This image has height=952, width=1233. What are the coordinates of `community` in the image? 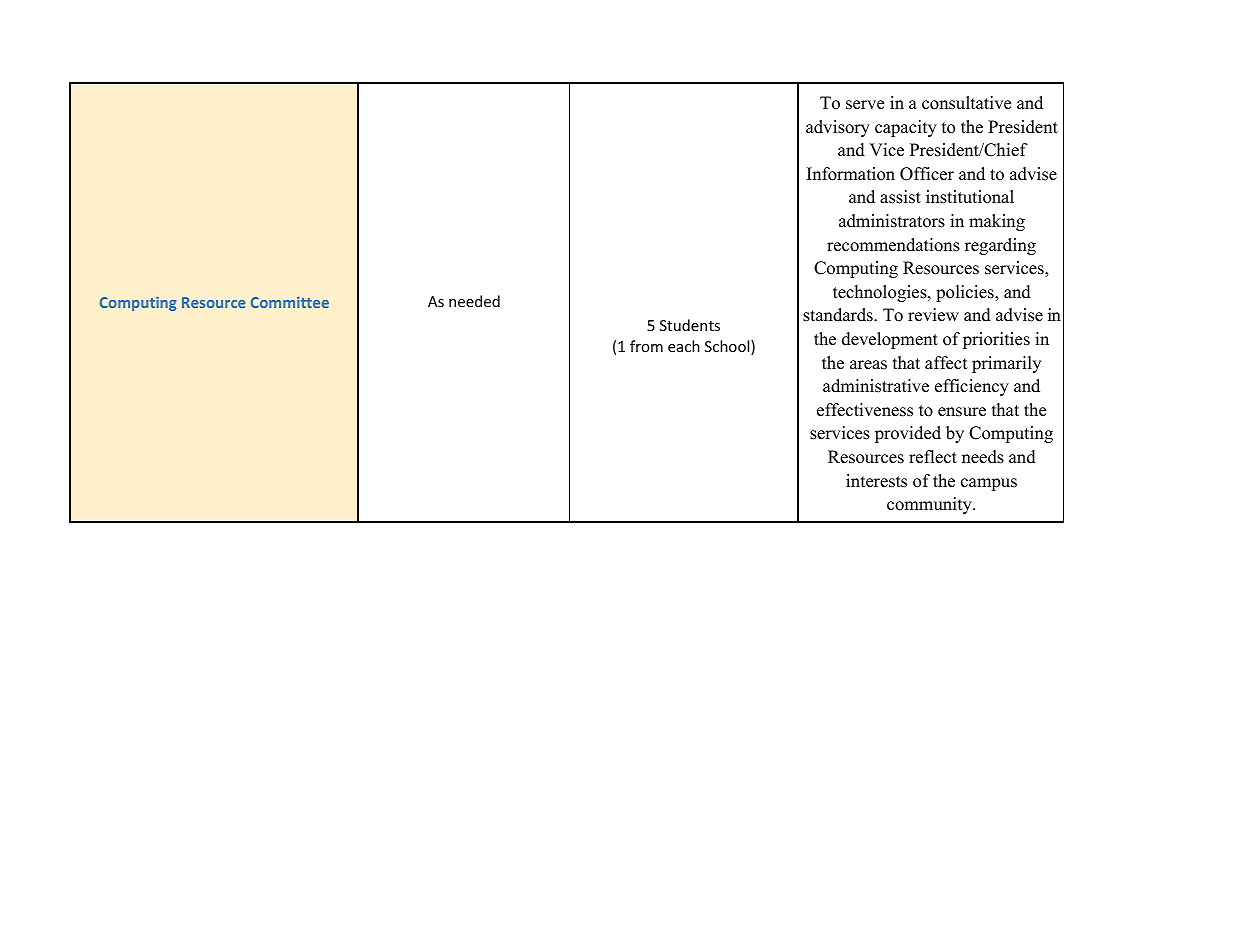 It's located at (930, 505).
